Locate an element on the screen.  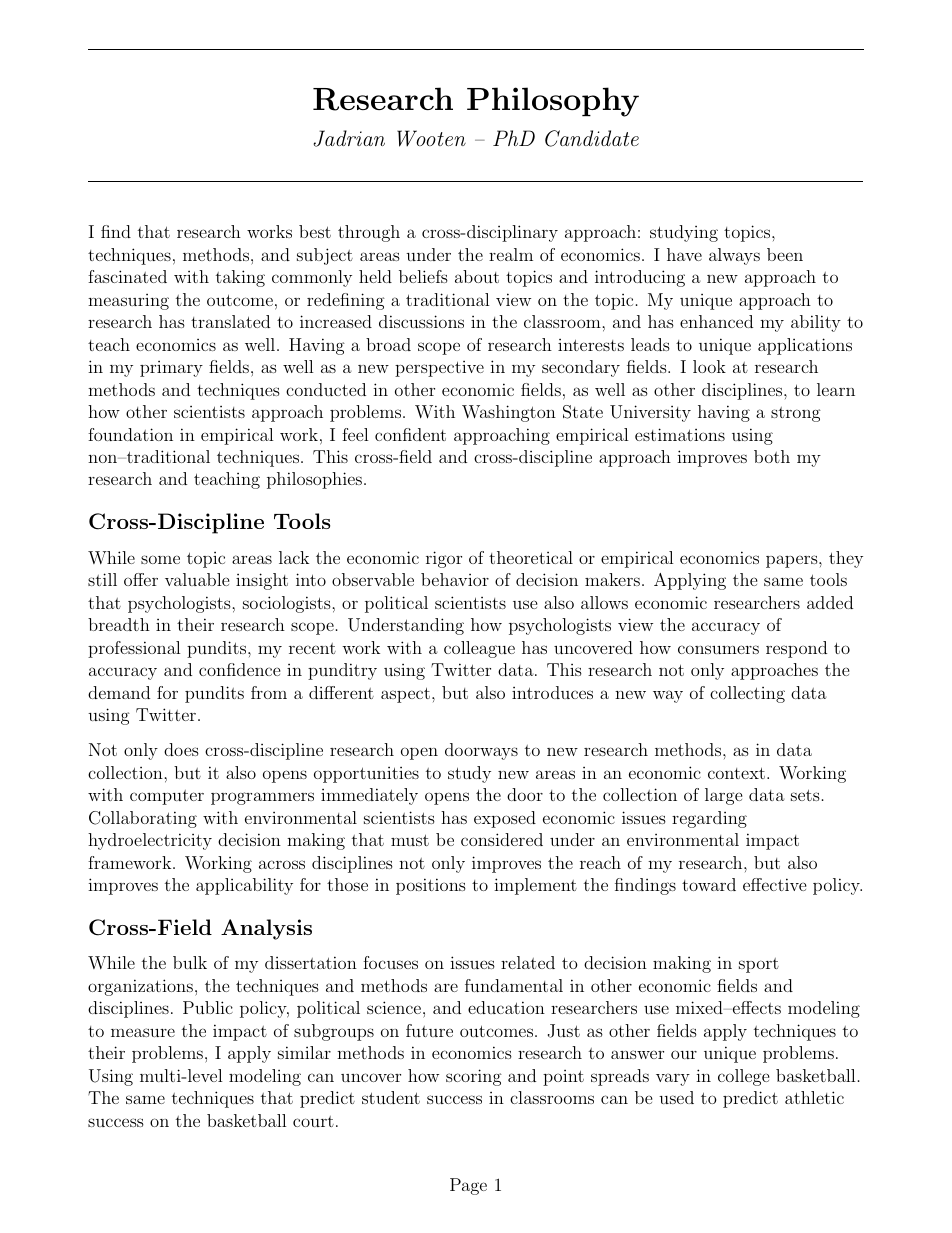
court is located at coordinates (313, 1121).
